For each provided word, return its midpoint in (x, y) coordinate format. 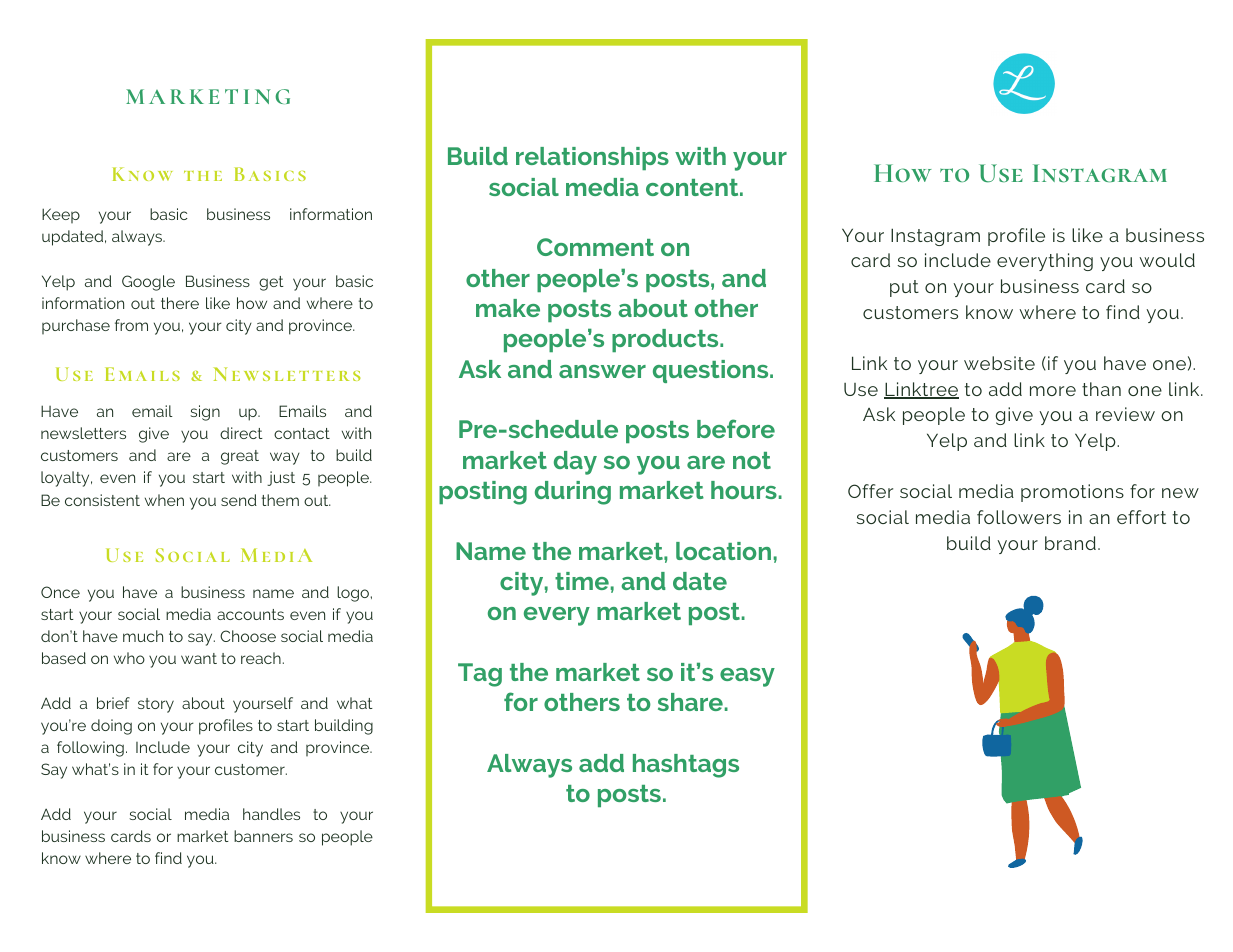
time (582, 581)
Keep (61, 215)
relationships (592, 158)
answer (602, 371)
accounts (250, 614)
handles (271, 814)
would (1167, 260)
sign (205, 413)
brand (1070, 543)
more (1053, 391)
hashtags (686, 766)
